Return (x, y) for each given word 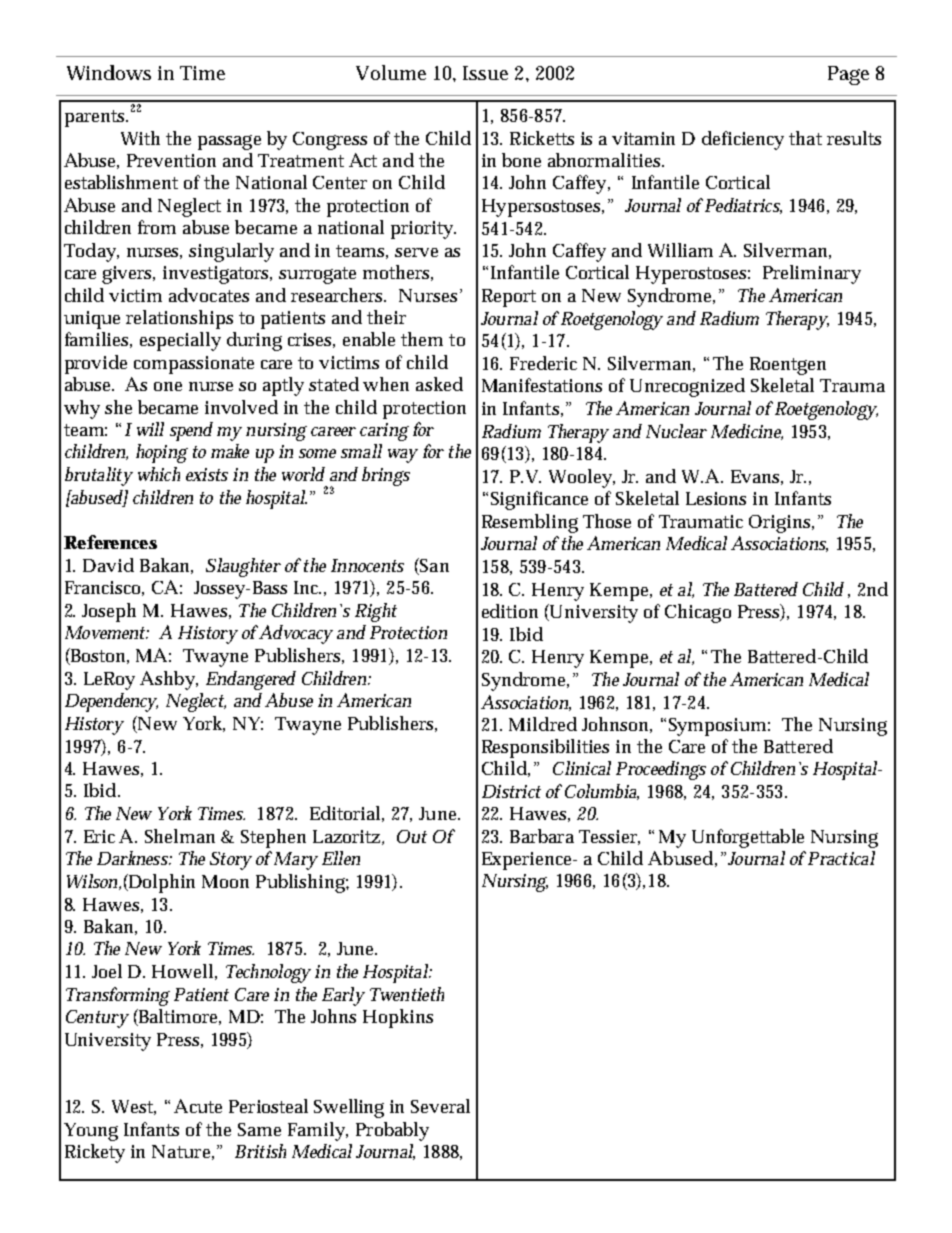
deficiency (743, 140)
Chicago (698, 613)
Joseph (109, 612)
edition (510, 611)
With (140, 138)
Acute (198, 1106)
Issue (485, 73)
